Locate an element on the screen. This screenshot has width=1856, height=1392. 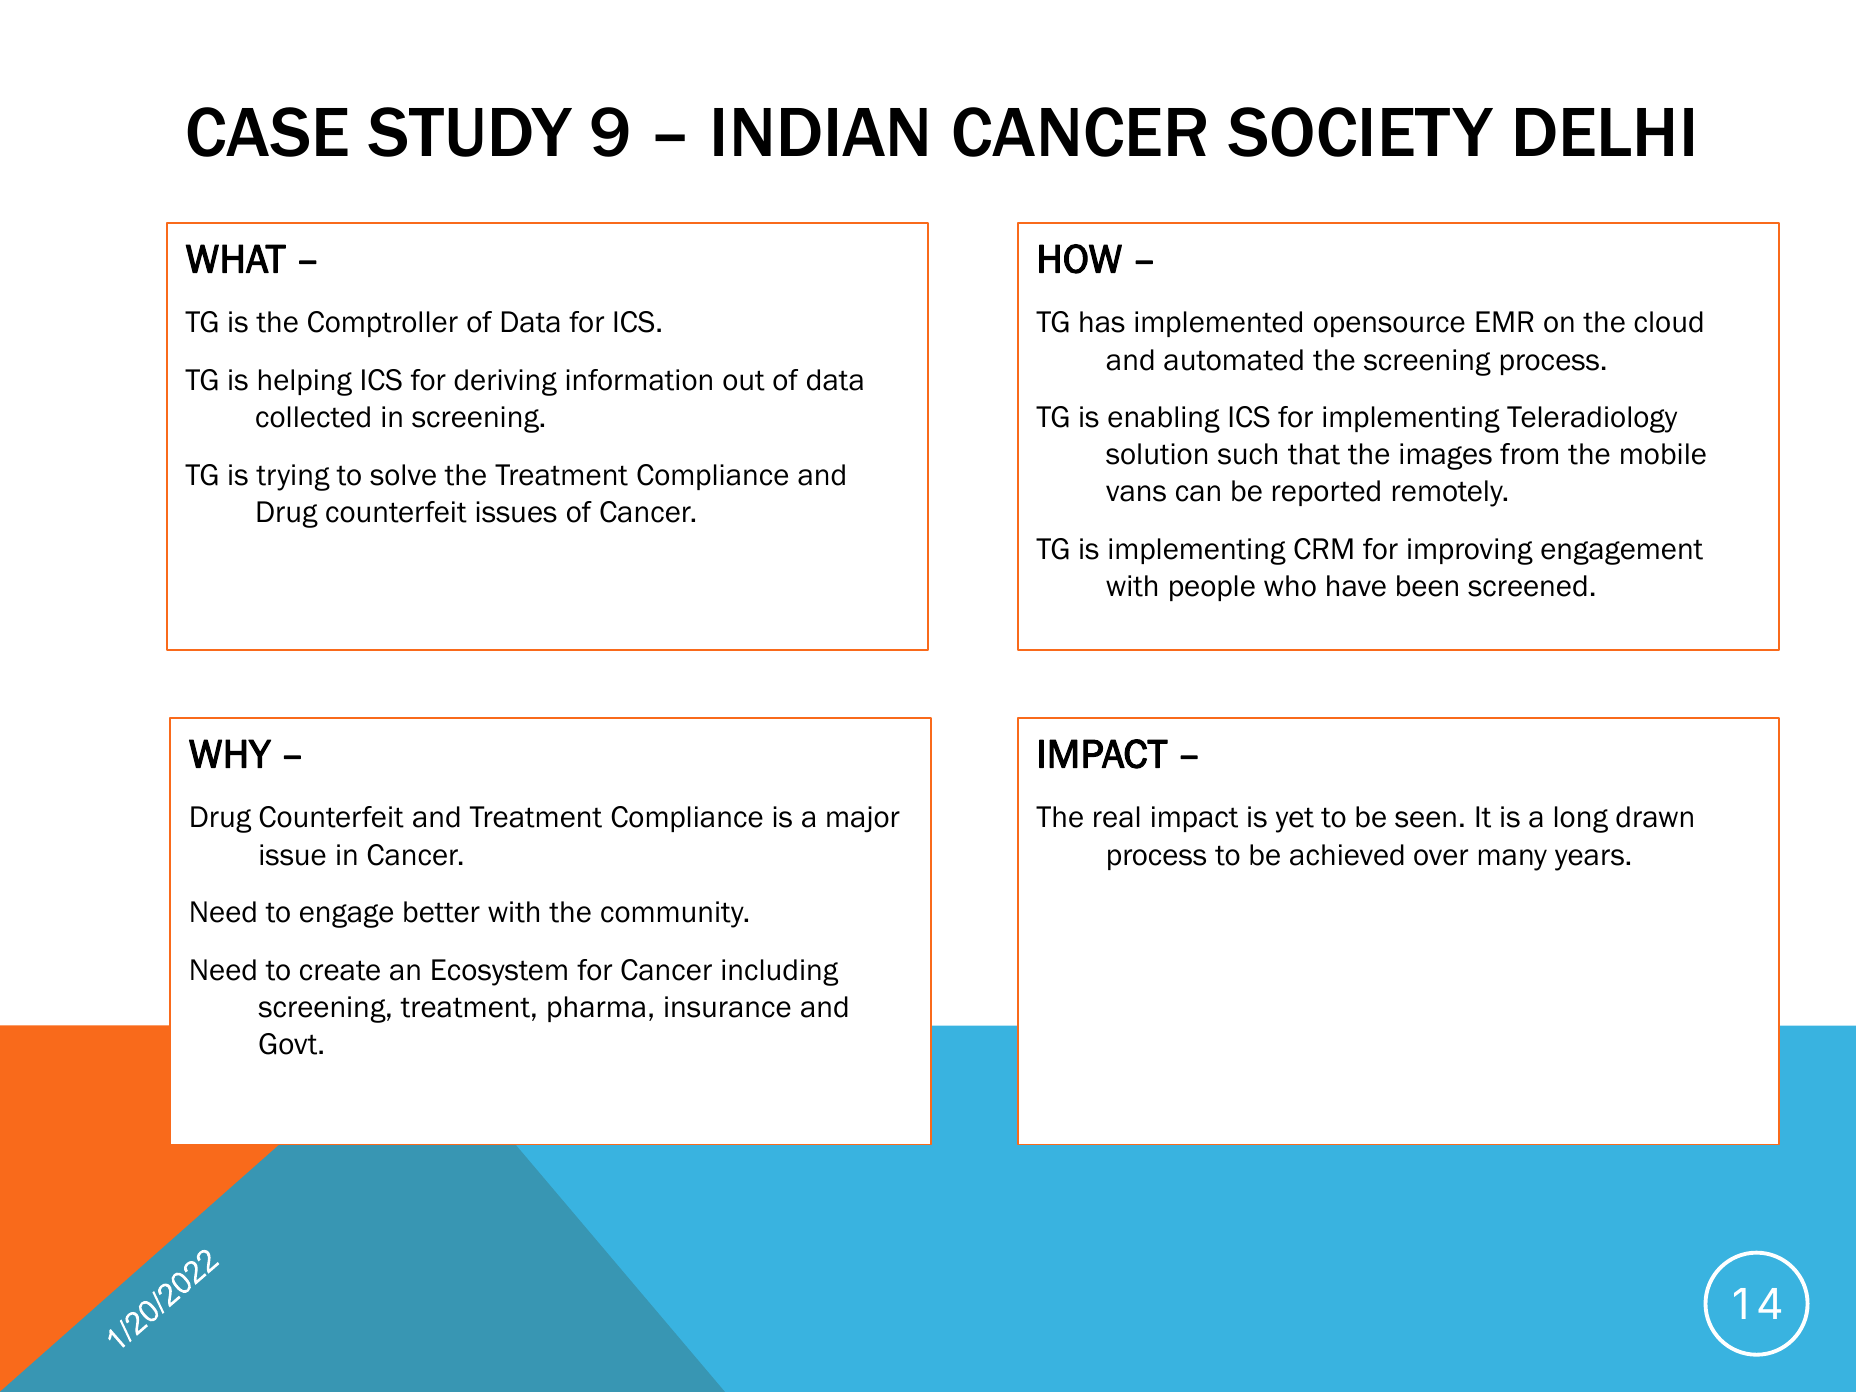
out is located at coordinates (744, 380).
